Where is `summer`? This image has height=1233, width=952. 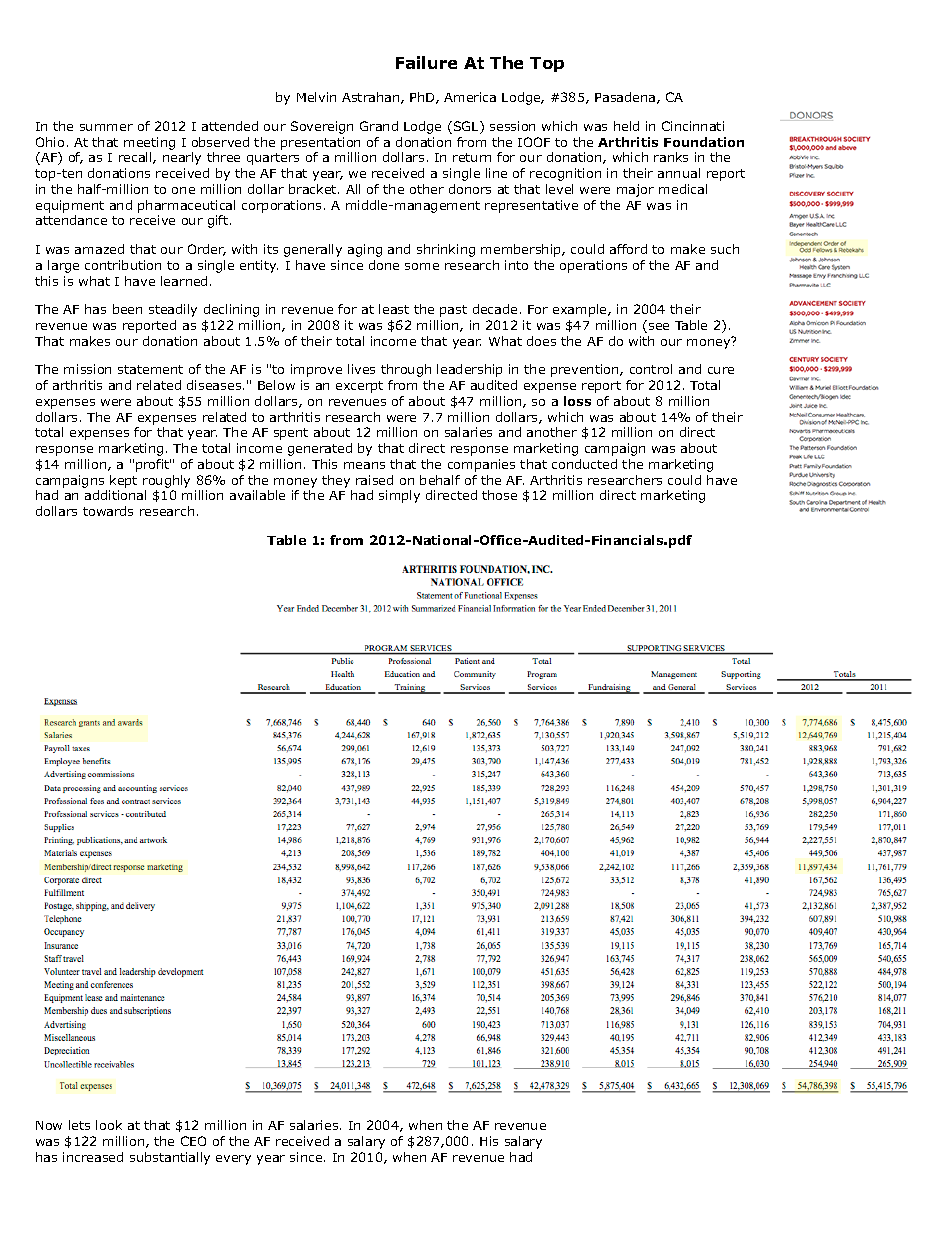
summer is located at coordinates (106, 127).
